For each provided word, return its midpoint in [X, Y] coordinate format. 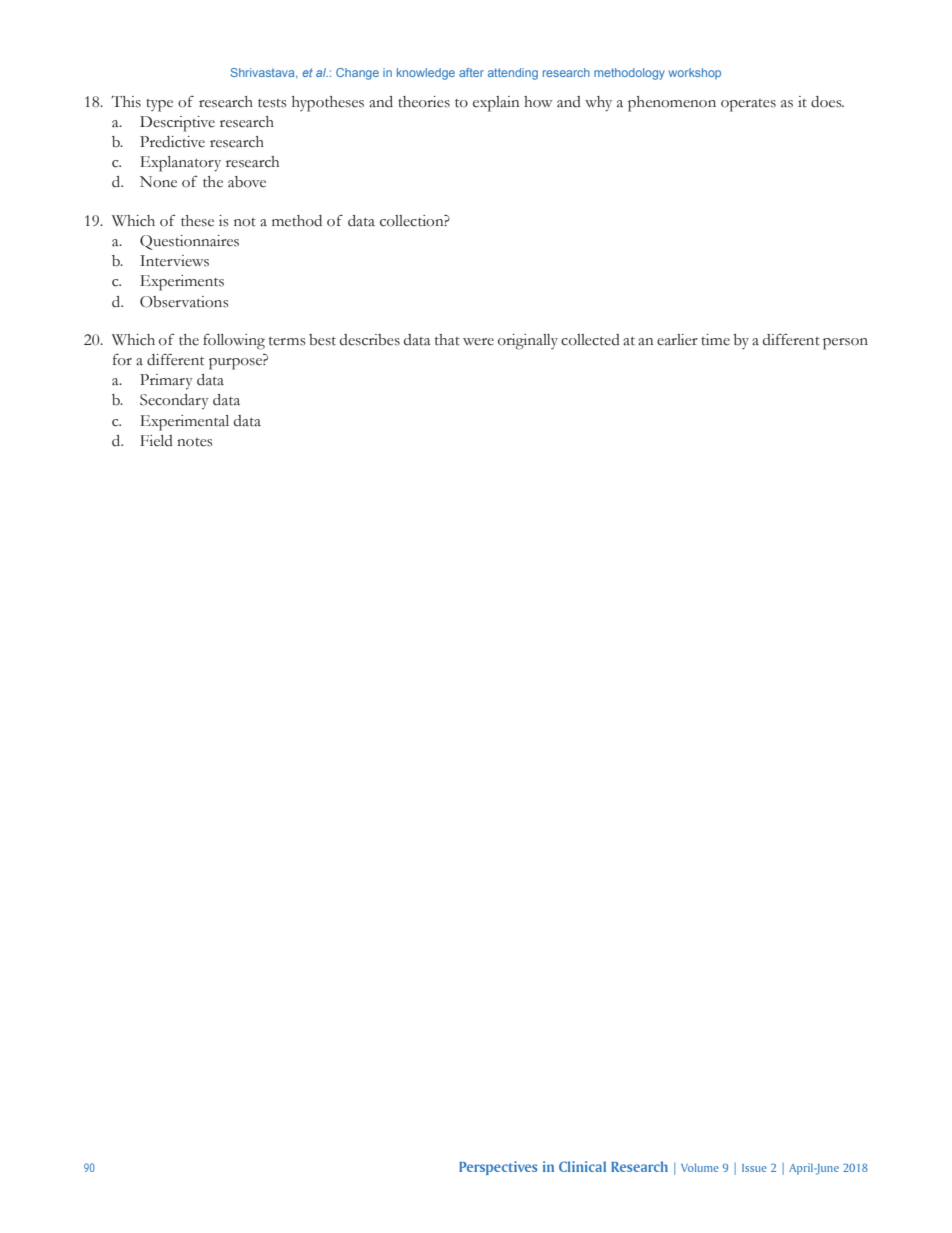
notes [195, 442]
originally [528, 342]
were [478, 342]
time [715, 340]
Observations [184, 302]
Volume [700, 1167]
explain [496, 104]
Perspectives [498, 1168]
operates [748, 105]
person [845, 344]
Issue [754, 1168]
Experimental [184, 423]
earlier [677, 340]
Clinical [582, 1166]
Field [156, 441]
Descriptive [177, 124]
